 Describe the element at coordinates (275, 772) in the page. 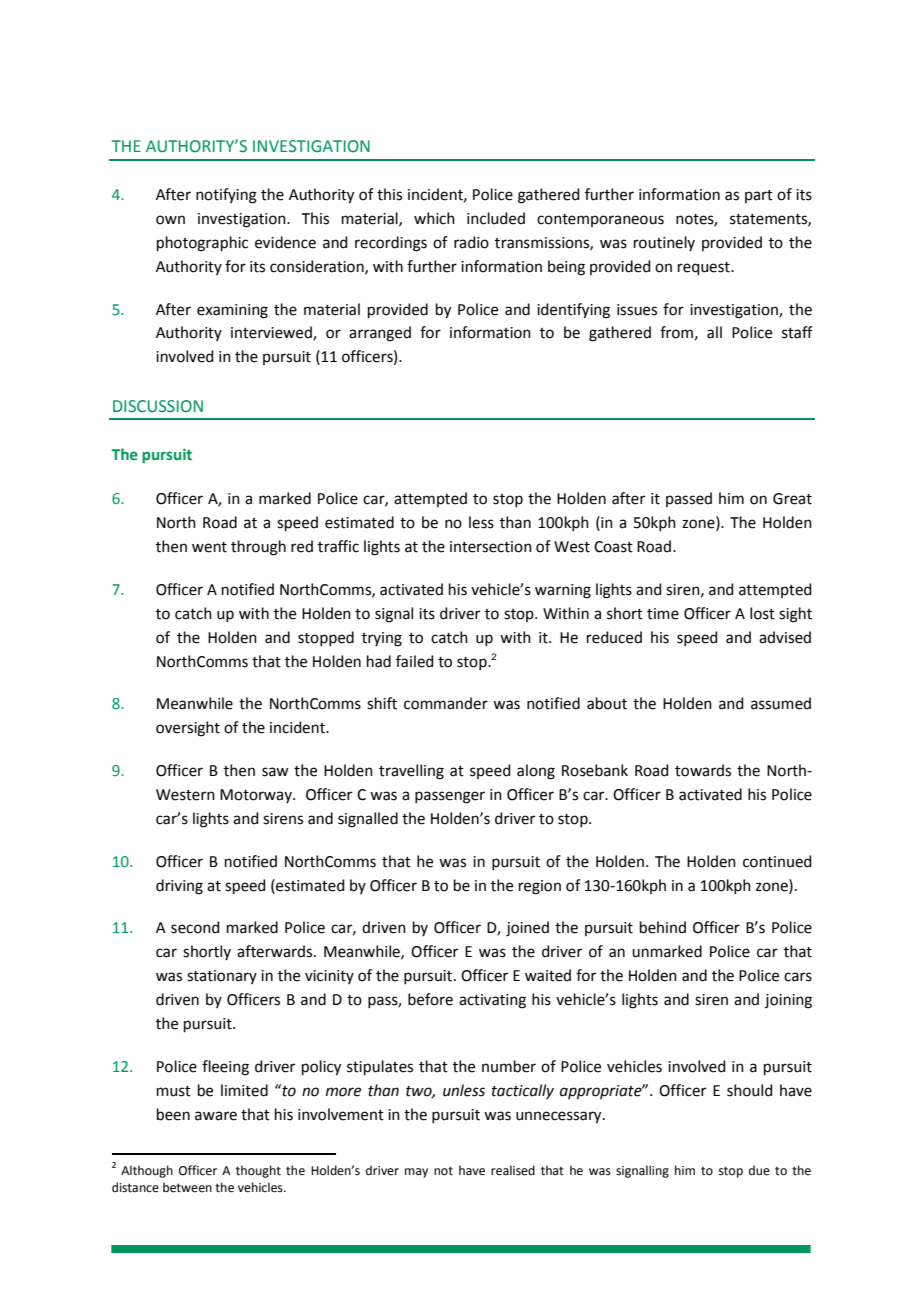

I see `saw` at that location.
